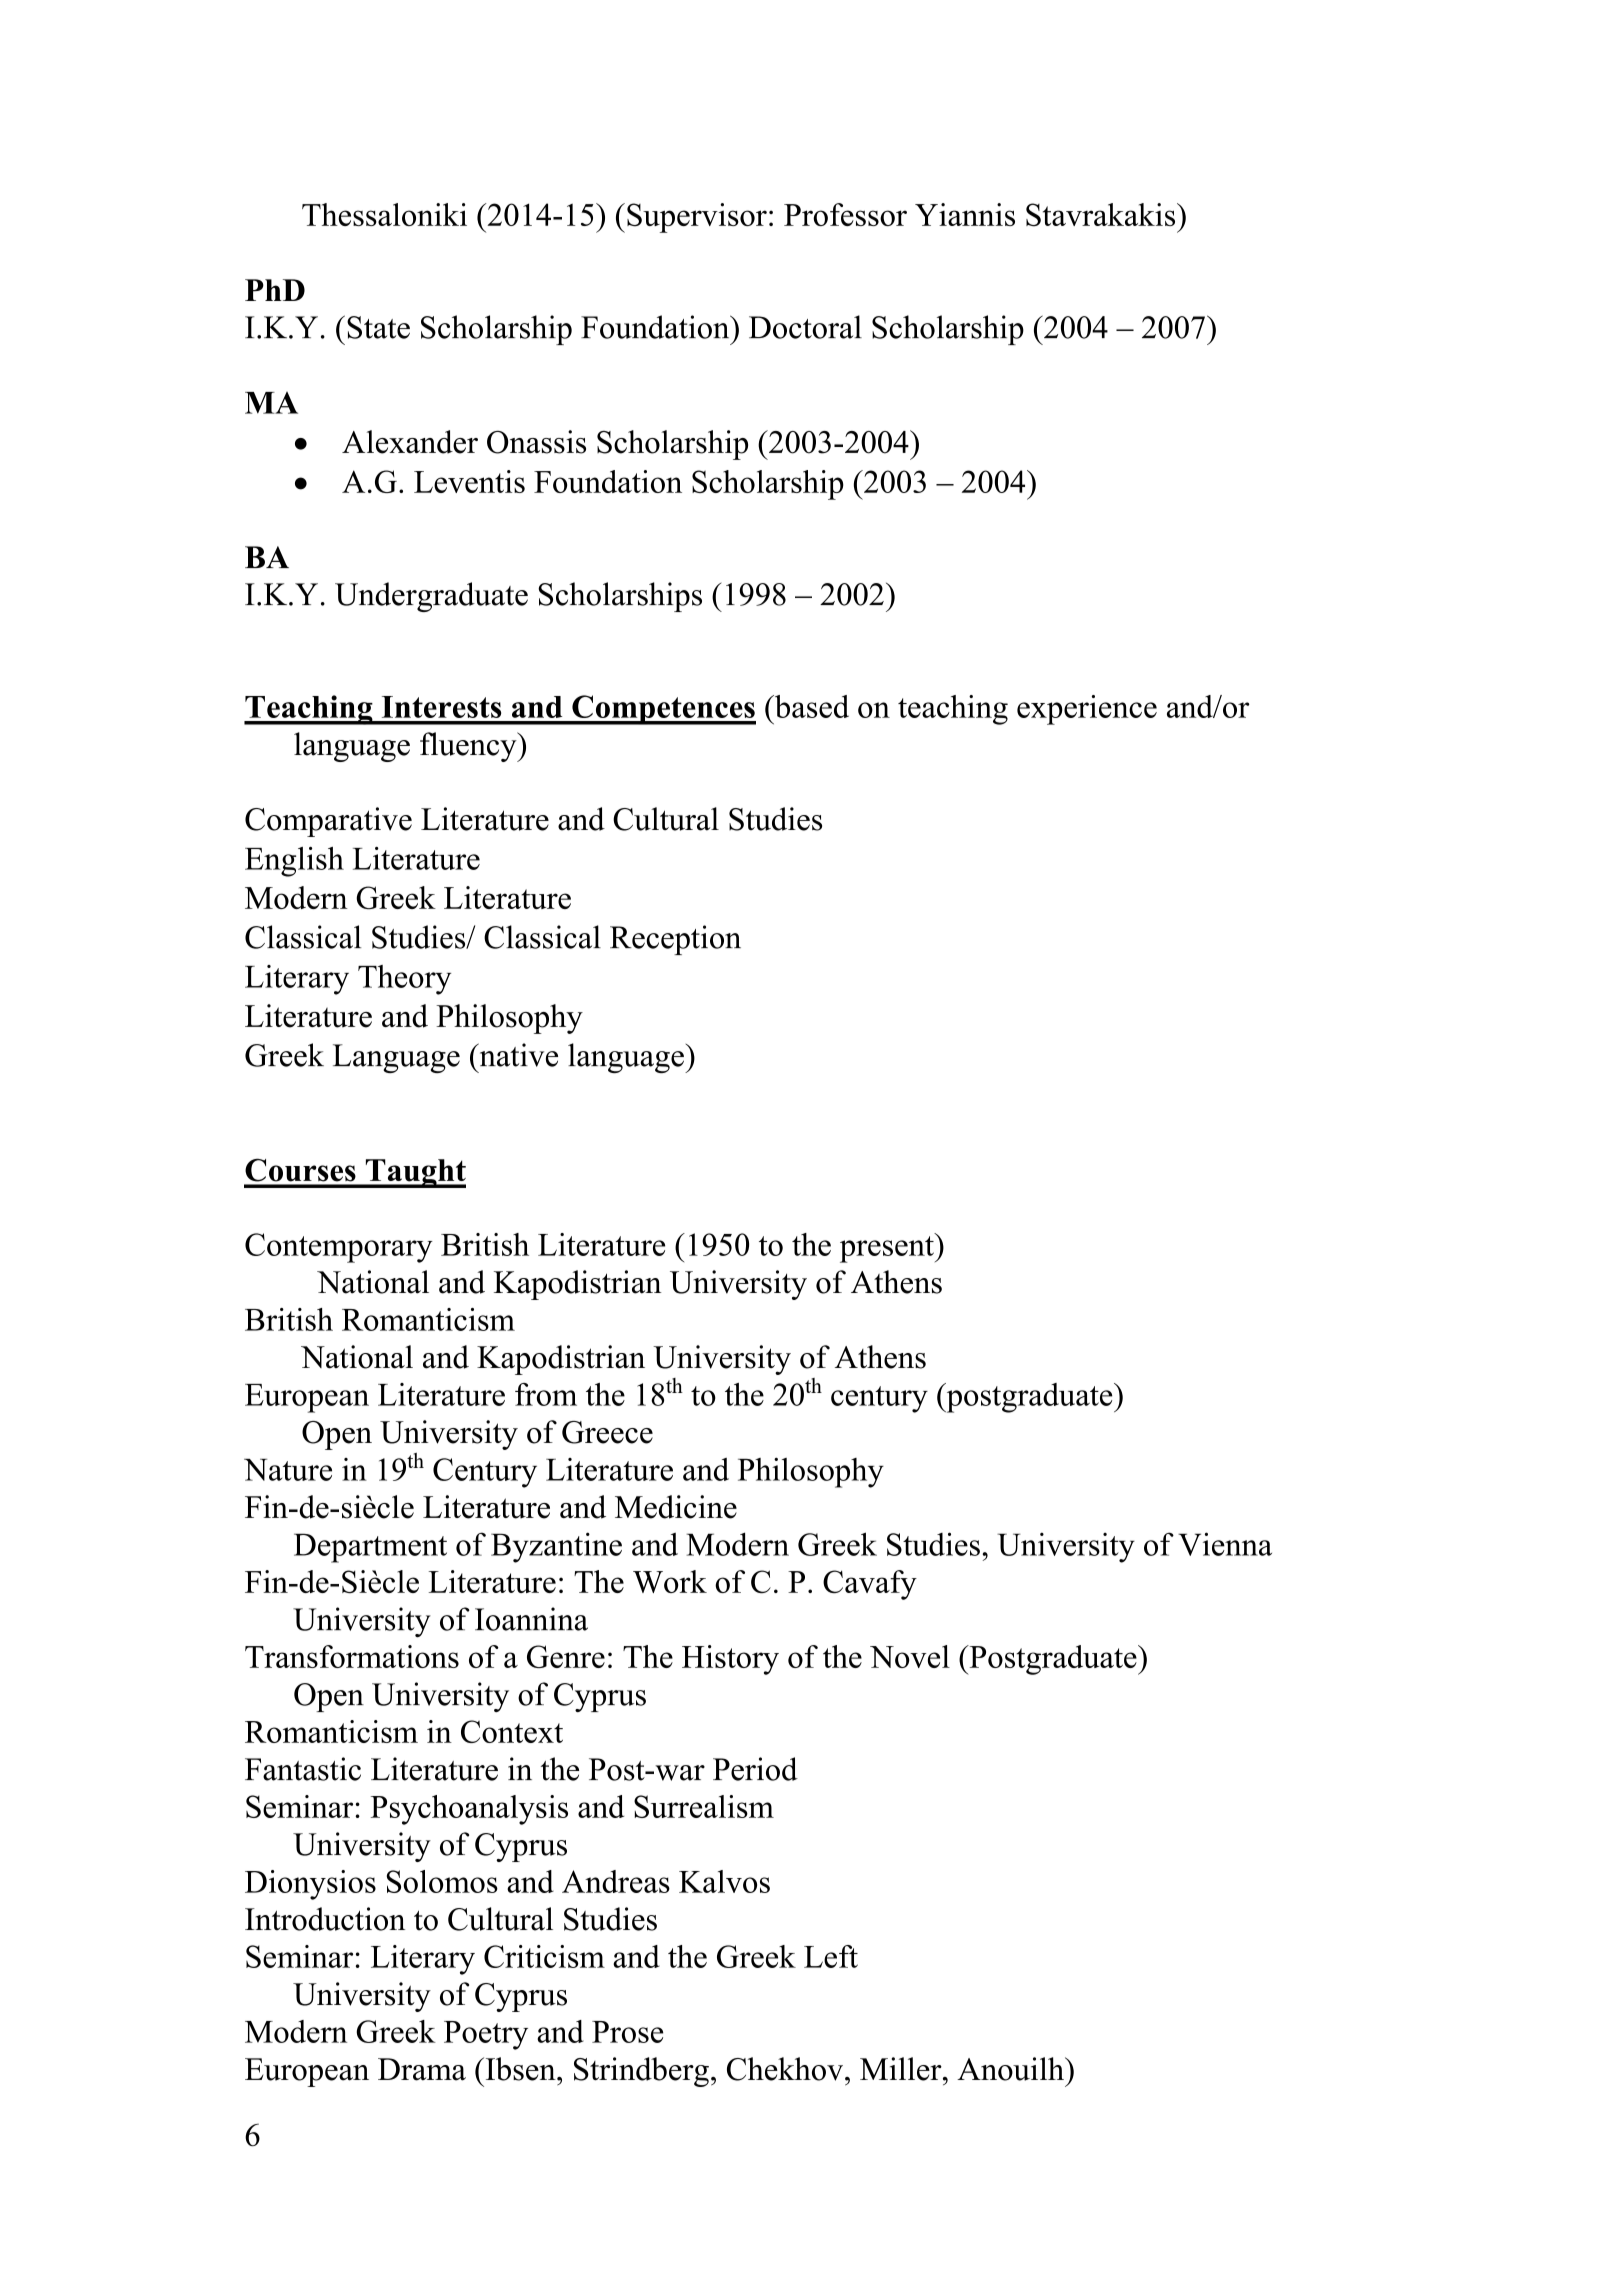 The image size is (1616, 2287). I want to click on Chekhov, so click(786, 2069).
